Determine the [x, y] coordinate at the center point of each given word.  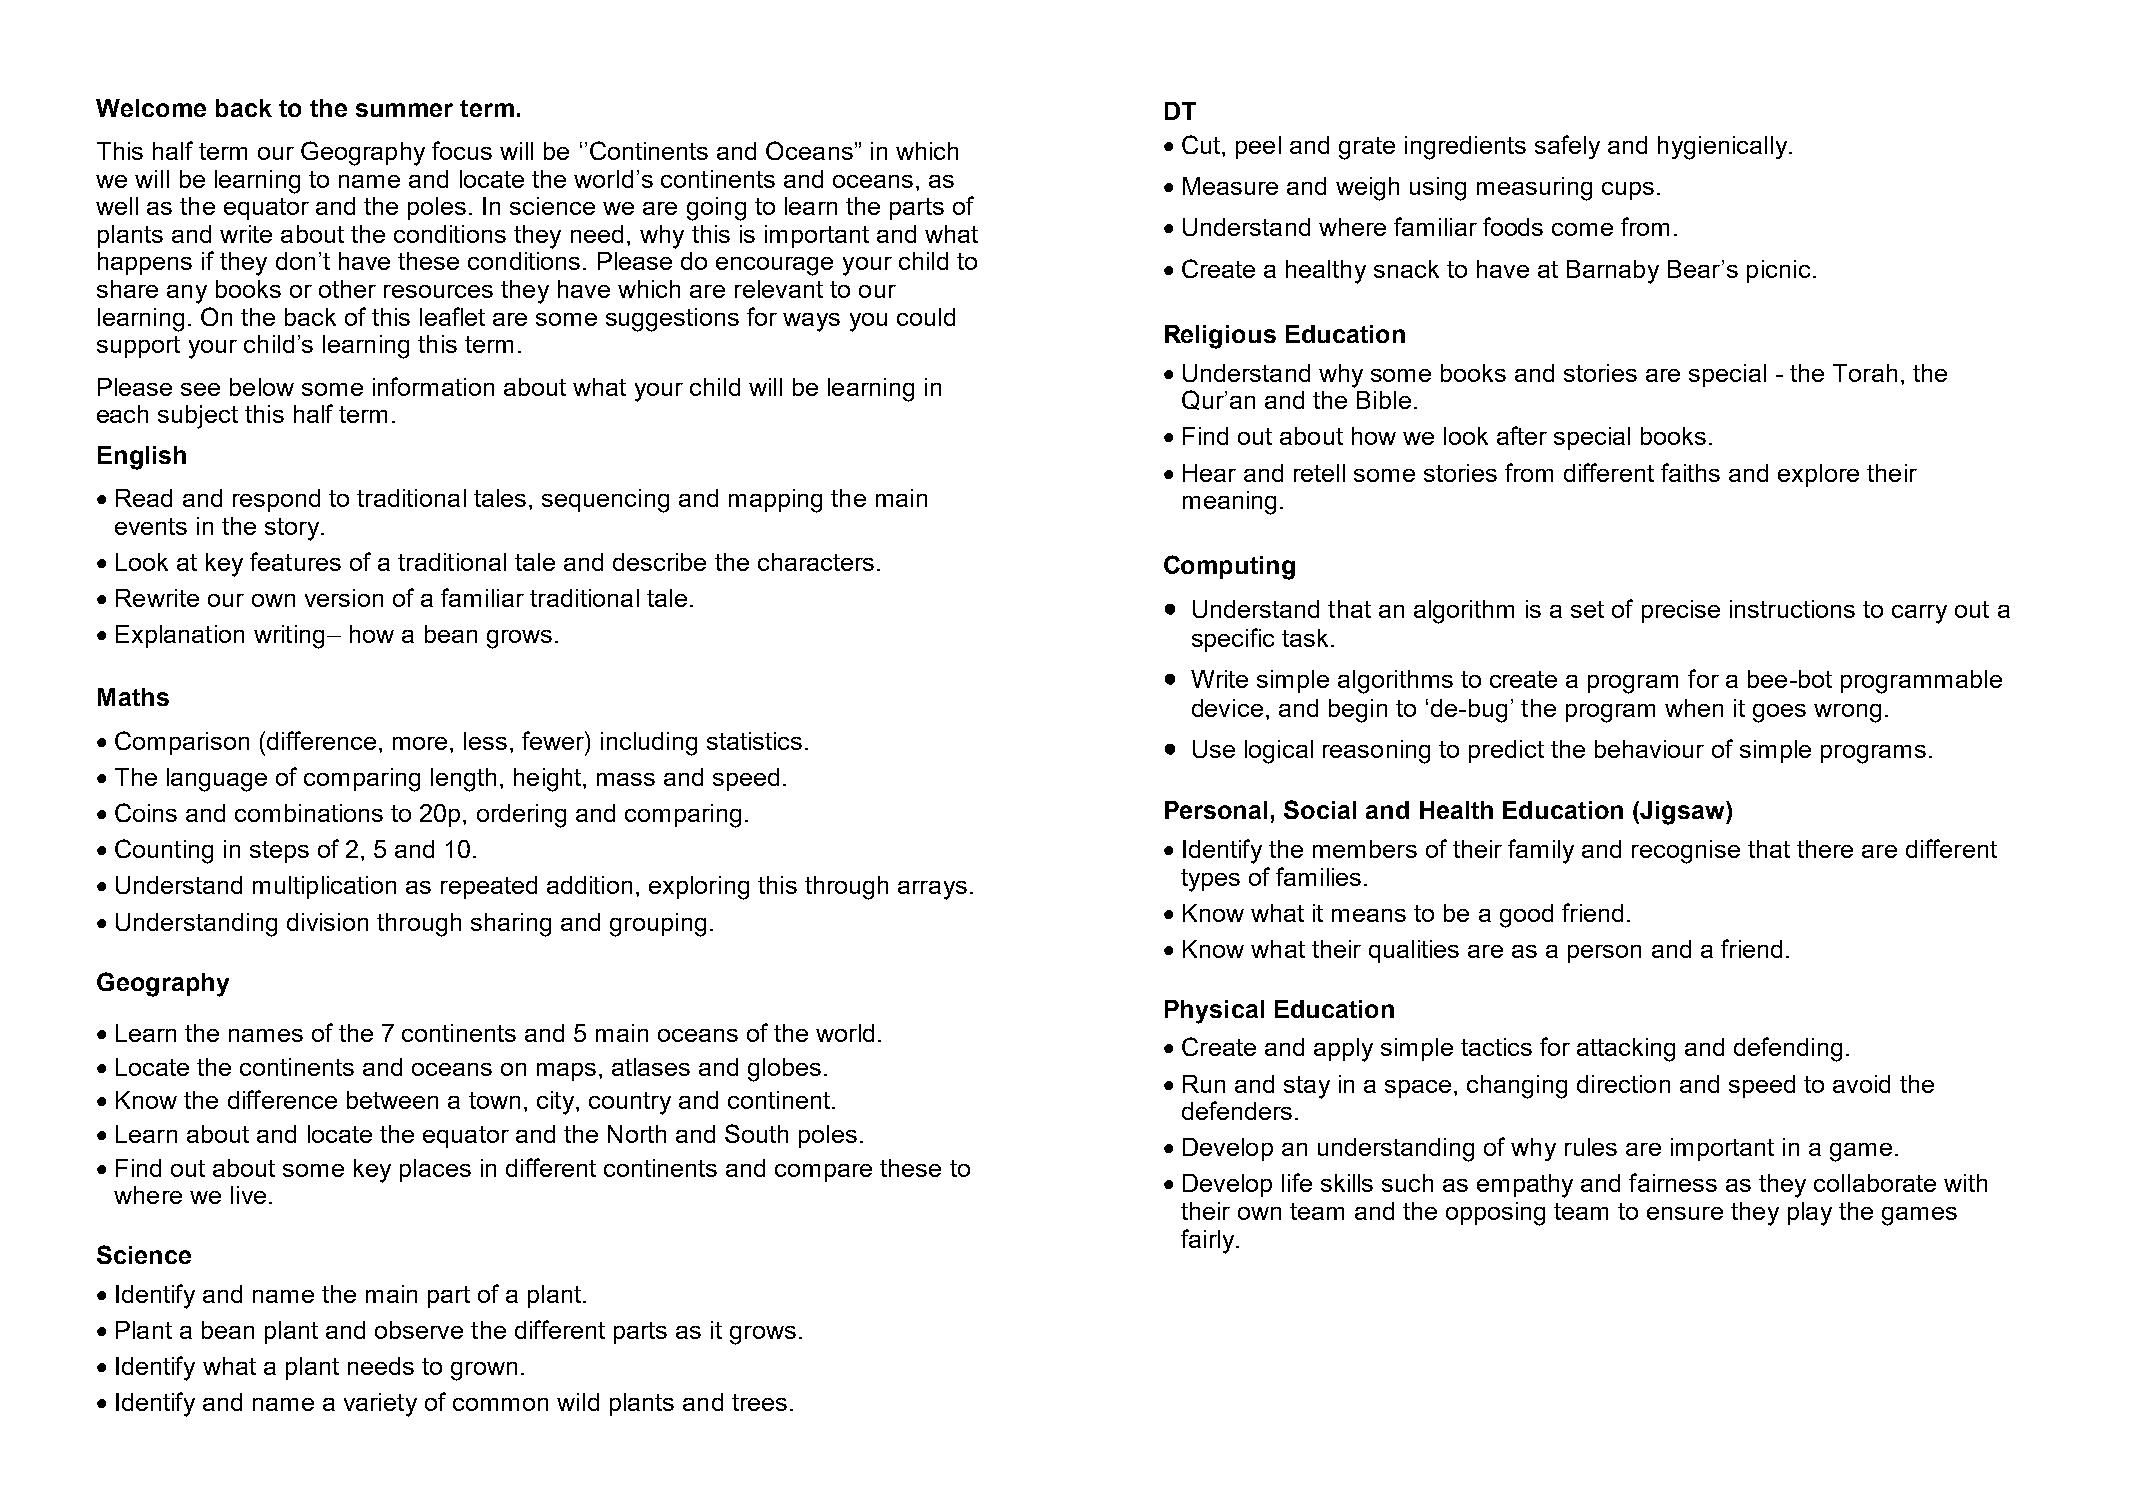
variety [380, 1405]
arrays [932, 890]
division [327, 922]
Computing [1229, 567]
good [1526, 916]
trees [759, 1402]
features [295, 561]
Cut [1202, 144]
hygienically [1724, 148]
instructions [1792, 609]
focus [462, 150]
